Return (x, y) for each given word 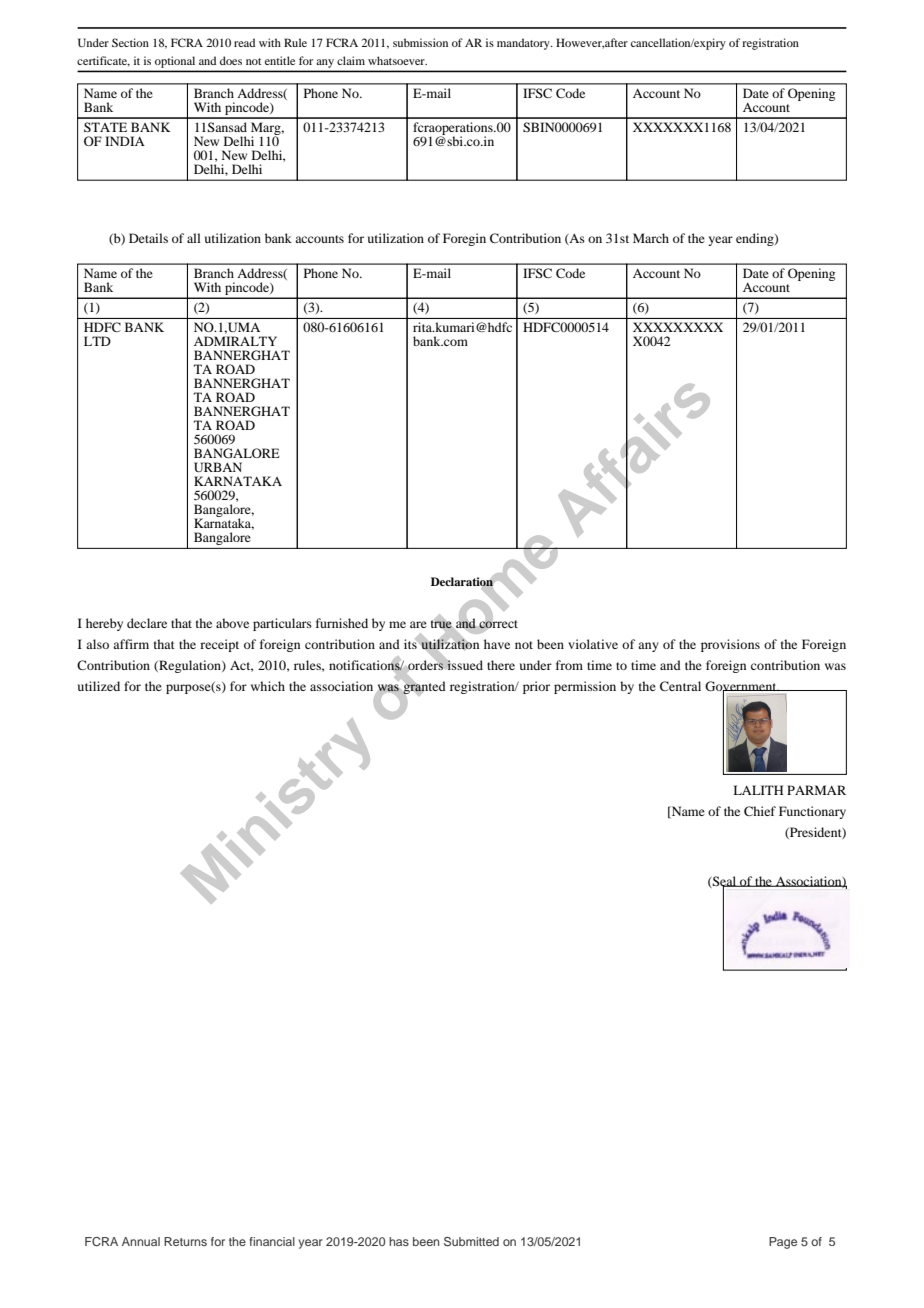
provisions (730, 645)
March (651, 238)
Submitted (471, 1241)
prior (536, 687)
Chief (760, 811)
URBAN (218, 467)
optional (175, 62)
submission (420, 42)
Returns (185, 1241)
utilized (99, 686)
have (497, 644)
